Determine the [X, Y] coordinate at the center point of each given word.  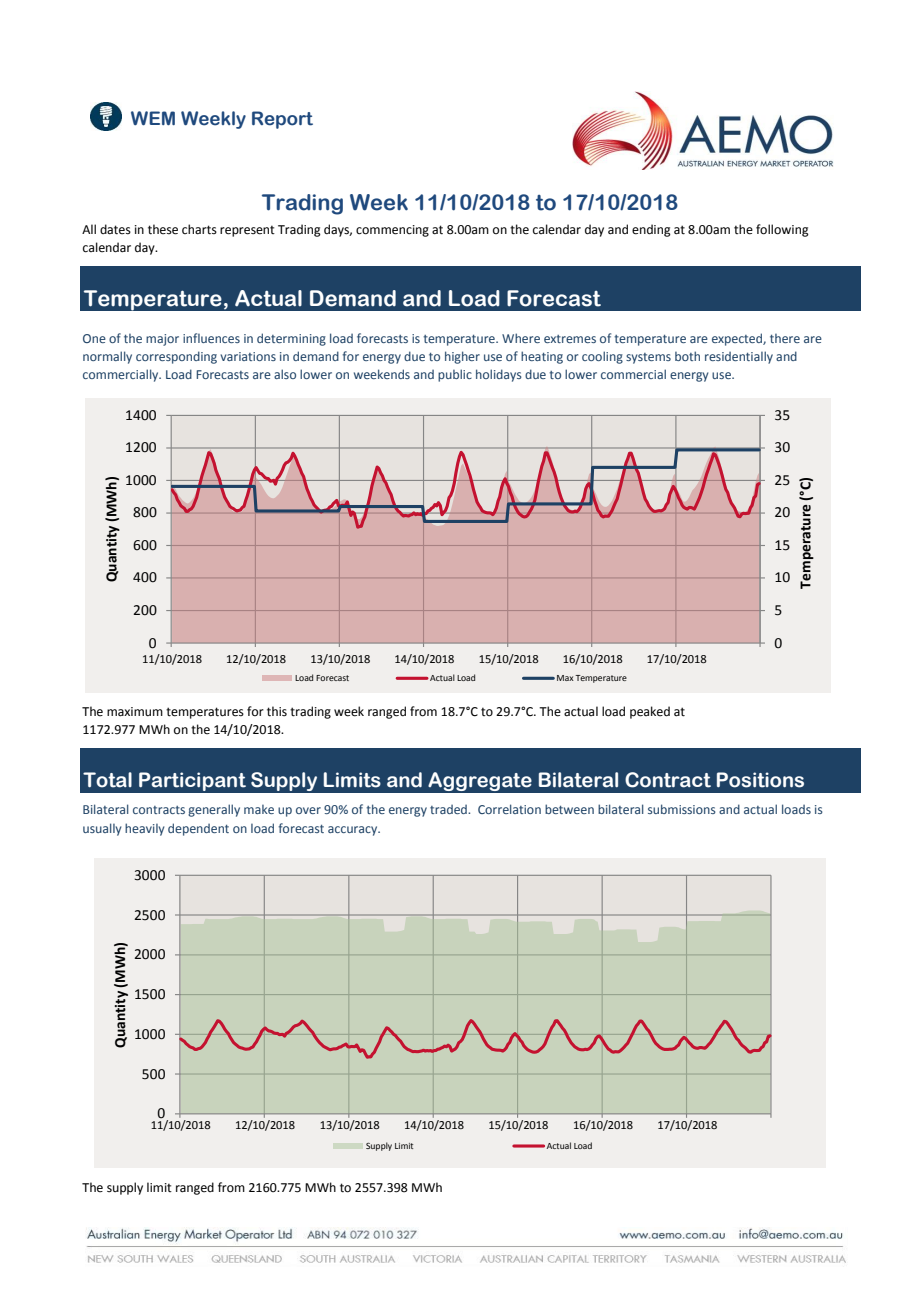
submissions [682, 809]
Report [282, 120]
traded [449, 809]
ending [651, 230]
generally [214, 810]
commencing [392, 231]
